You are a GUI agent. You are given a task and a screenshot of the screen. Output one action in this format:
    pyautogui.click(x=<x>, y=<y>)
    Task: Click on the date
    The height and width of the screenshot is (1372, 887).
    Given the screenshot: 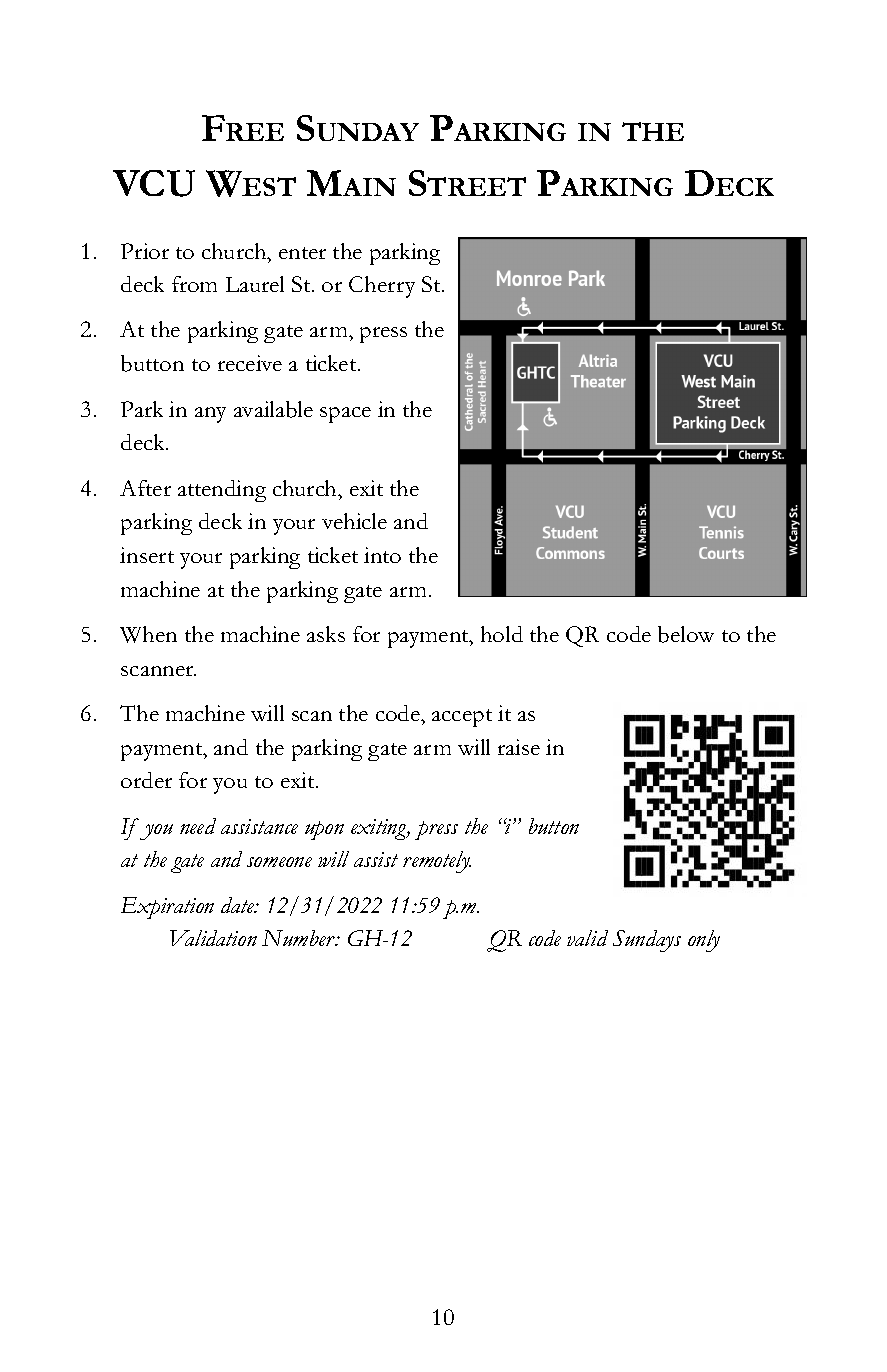 What is the action you would take?
    pyautogui.click(x=239, y=905)
